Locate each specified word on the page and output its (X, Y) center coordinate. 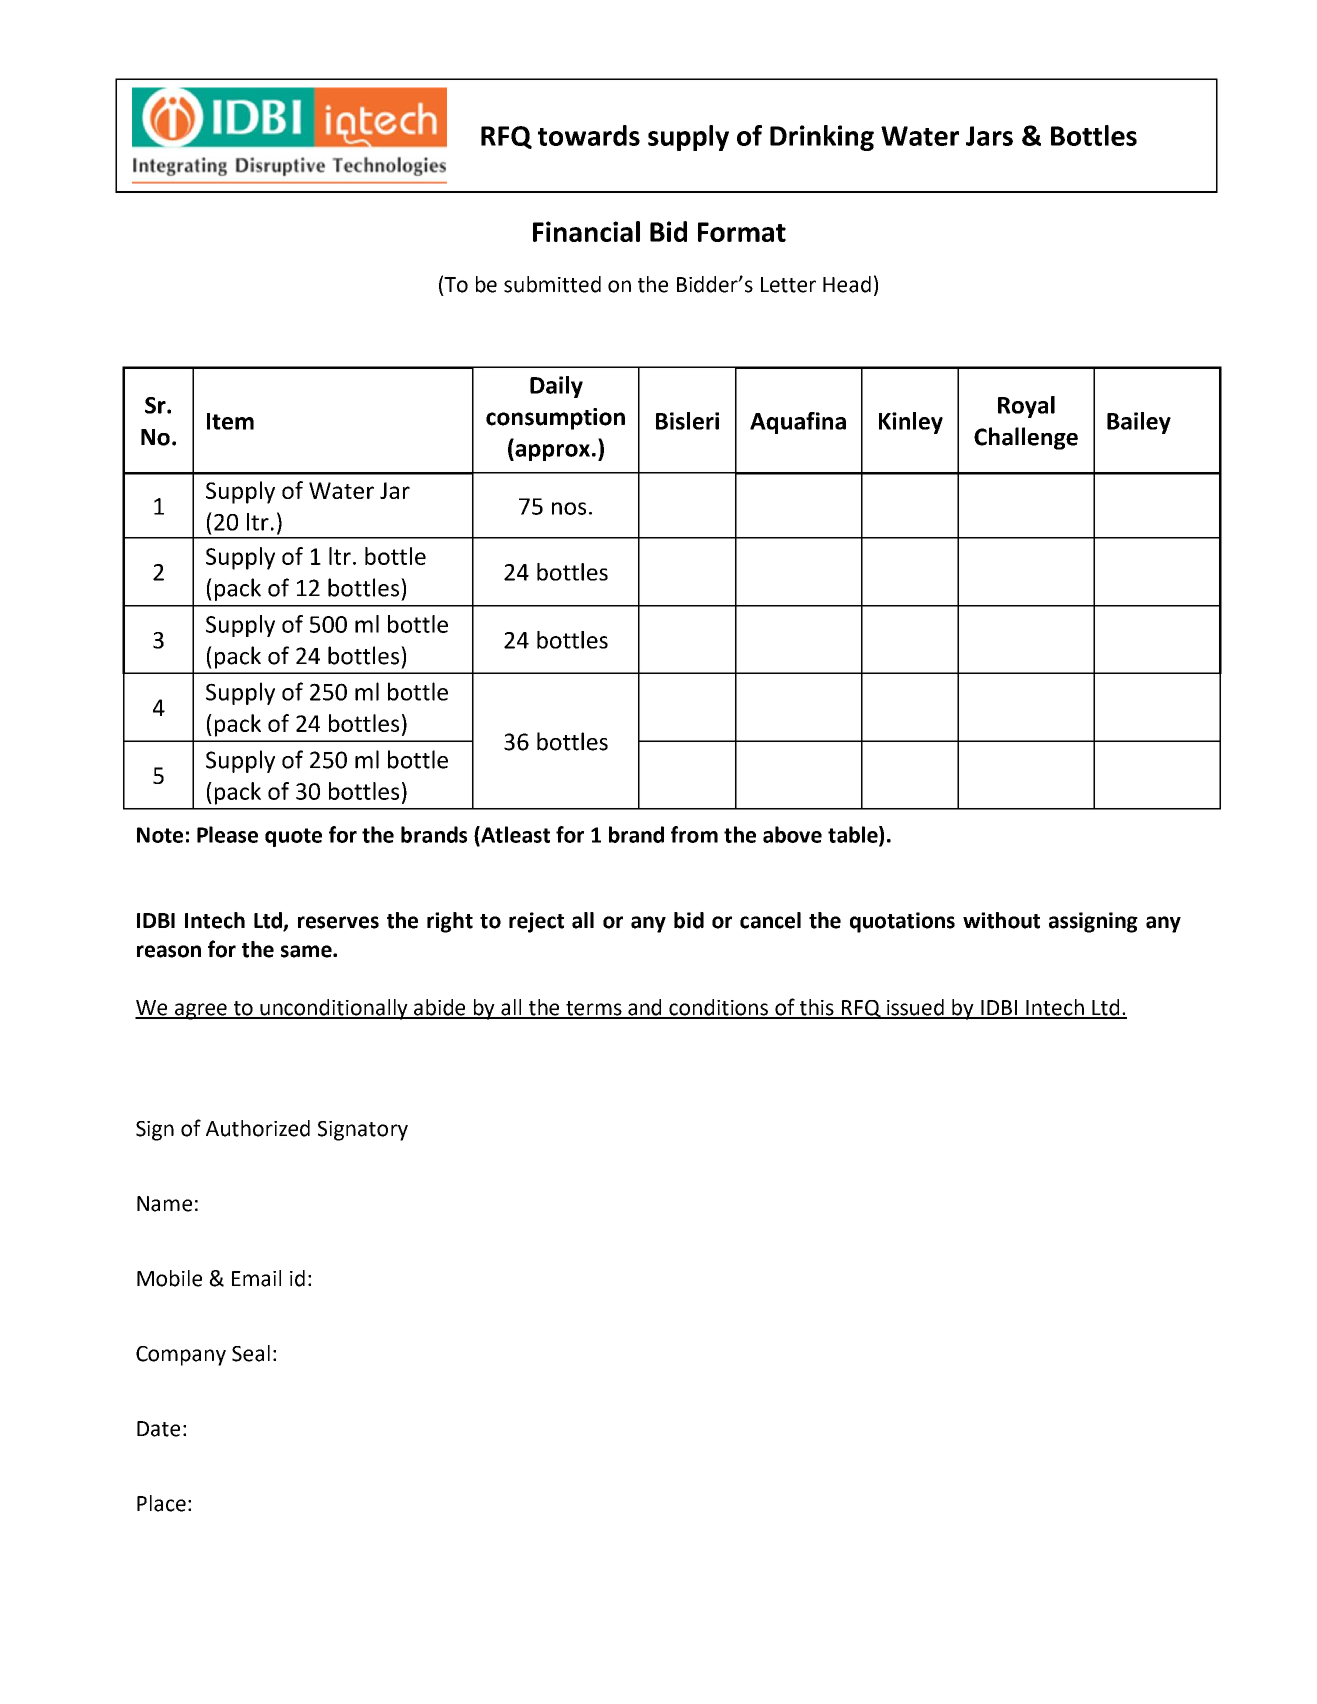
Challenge (1026, 438)
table (854, 835)
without (1001, 920)
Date (158, 1429)
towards (589, 135)
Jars (989, 136)
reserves (338, 922)
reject (536, 922)
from (694, 834)
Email (256, 1278)
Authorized (258, 1128)
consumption (555, 419)
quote (293, 837)
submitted (552, 284)
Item (230, 421)
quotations (902, 922)
